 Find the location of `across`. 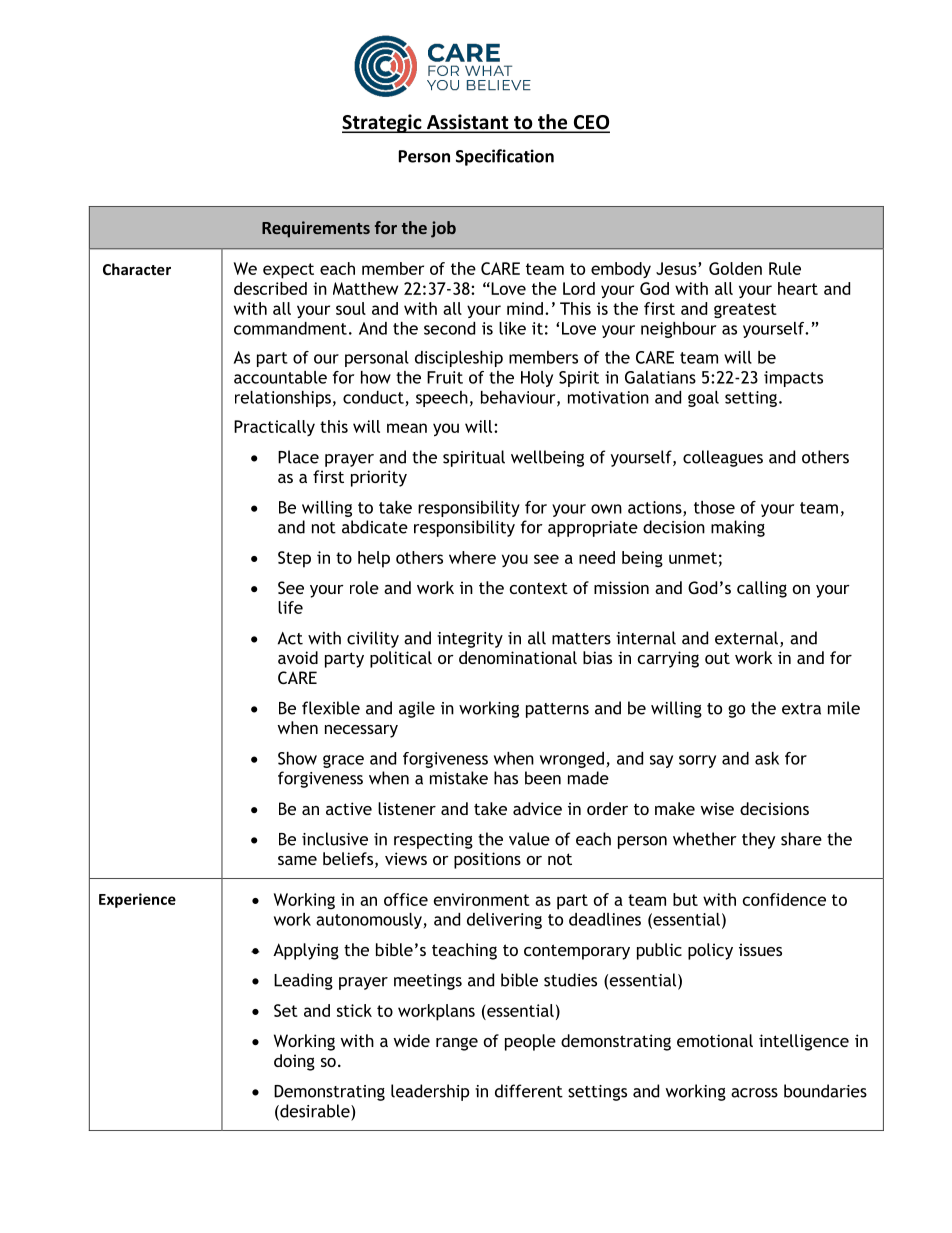

across is located at coordinates (754, 1093).
